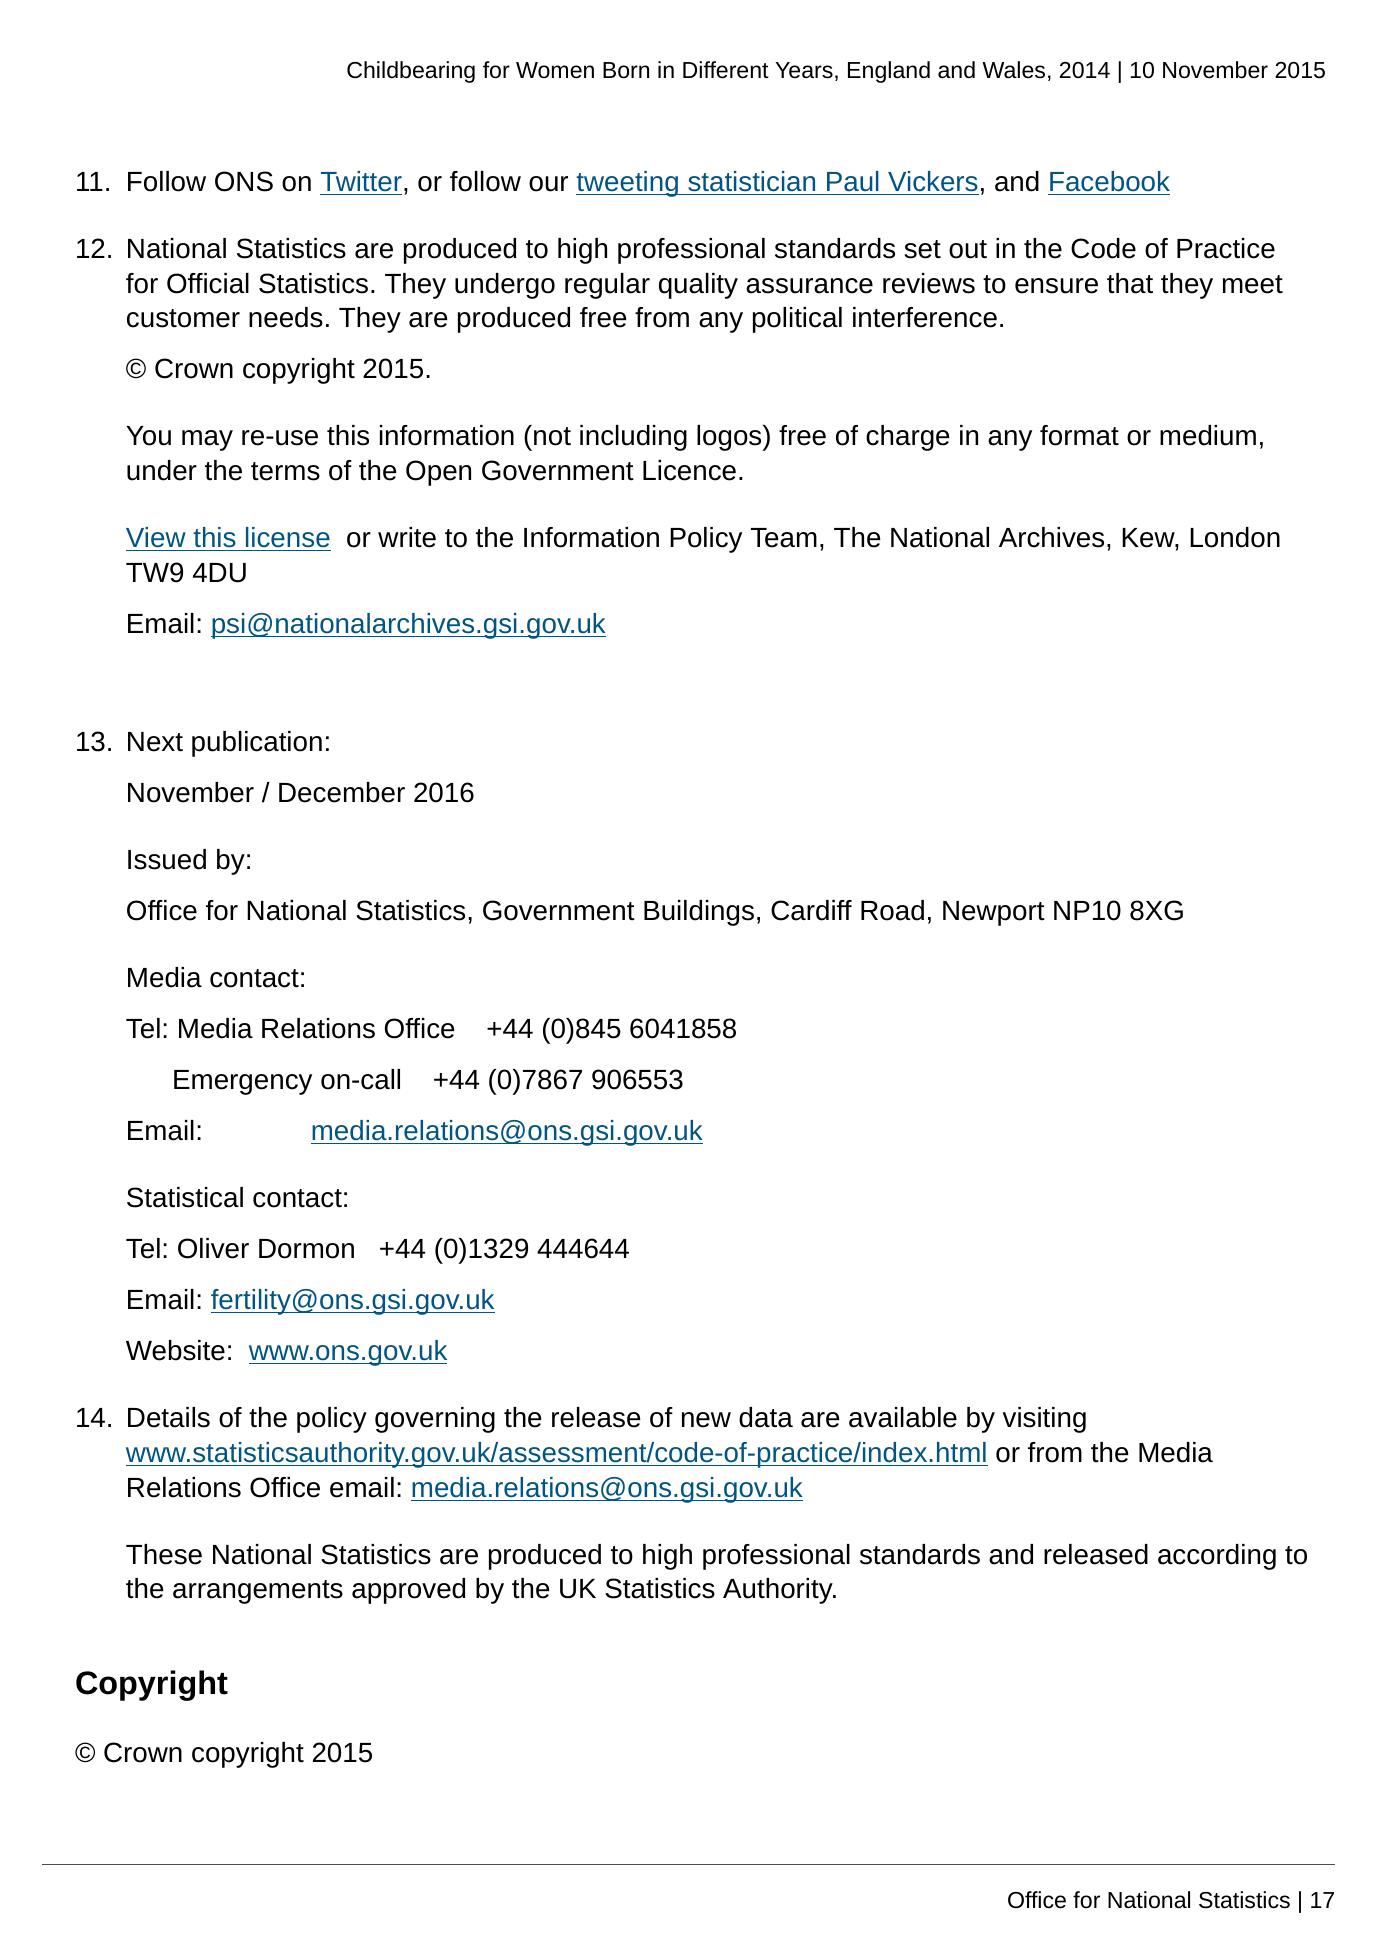 This image has width=1377, height=1947. I want to click on arrangements, so click(258, 1592).
